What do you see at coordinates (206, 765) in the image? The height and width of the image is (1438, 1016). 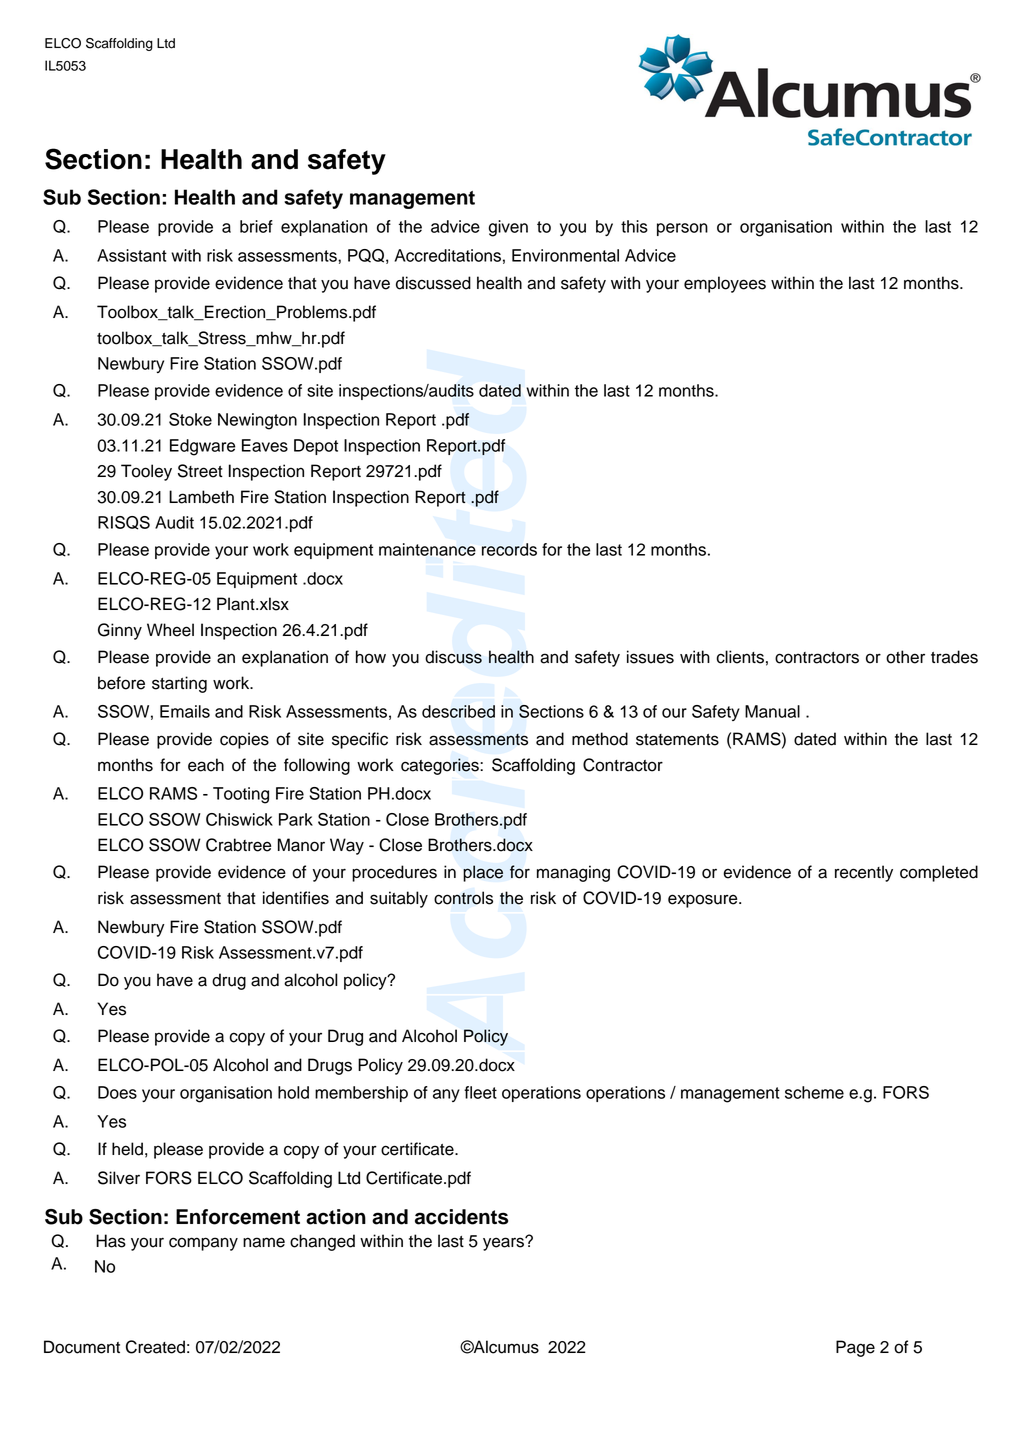 I see `each` at bounding box center [206, 765].
